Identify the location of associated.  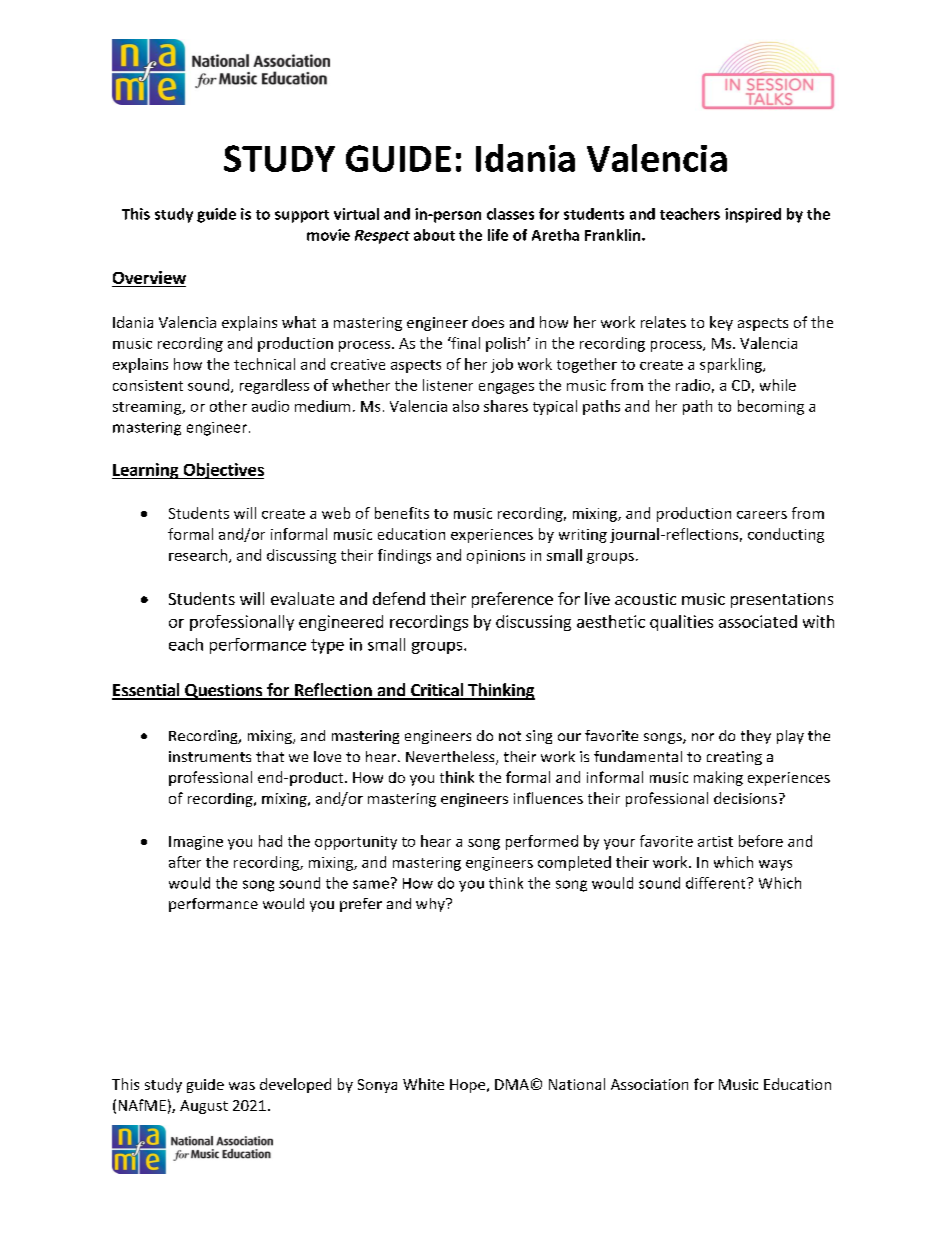
(758, 621).
